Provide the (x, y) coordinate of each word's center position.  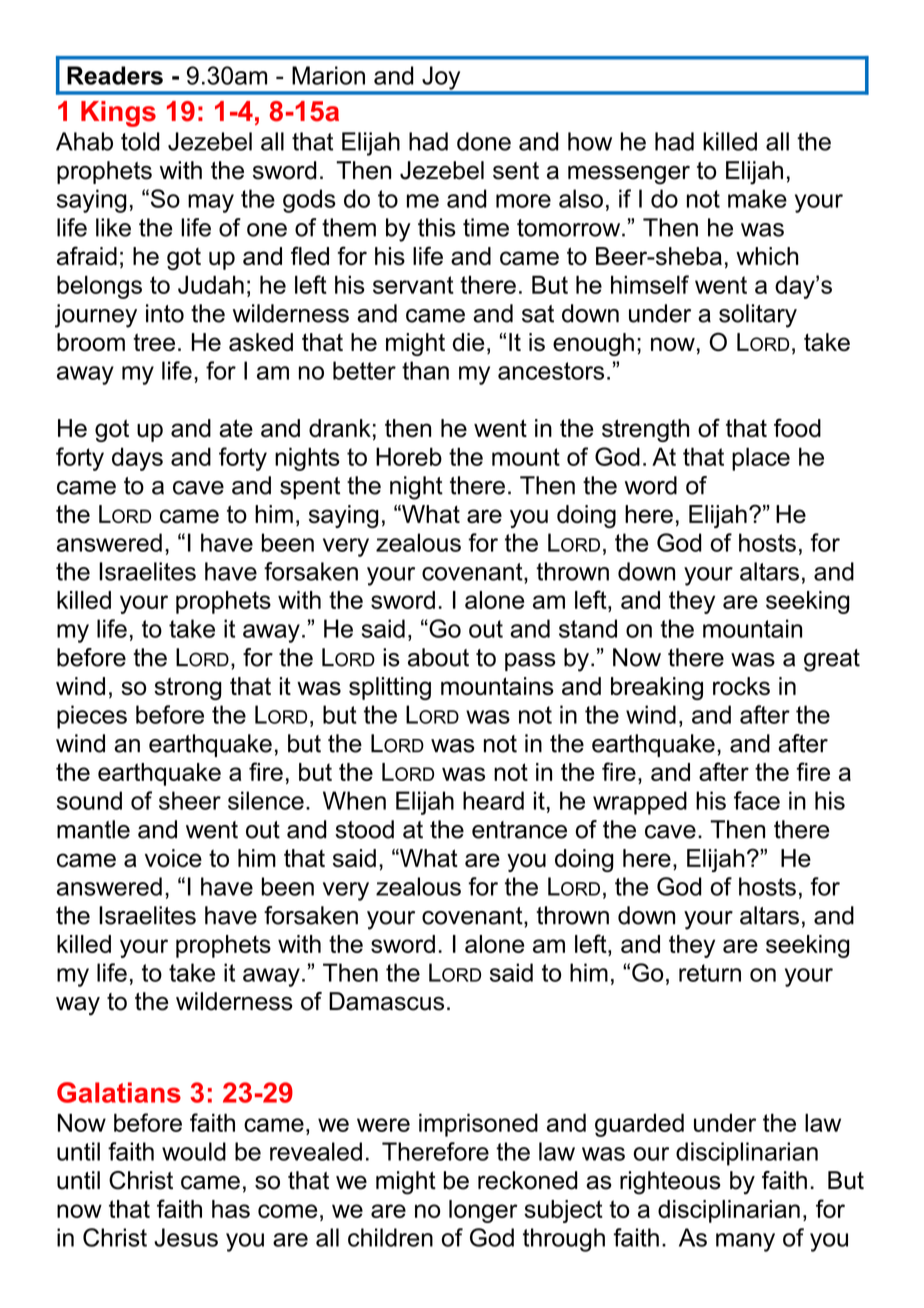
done (484, 141)
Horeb (409, 456)
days (137, 459)
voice (173, 858)
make (757, 198)
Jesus (186, 1237)
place (761, 459)
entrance (519, 830)
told (140, 141)
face (757, 800)
